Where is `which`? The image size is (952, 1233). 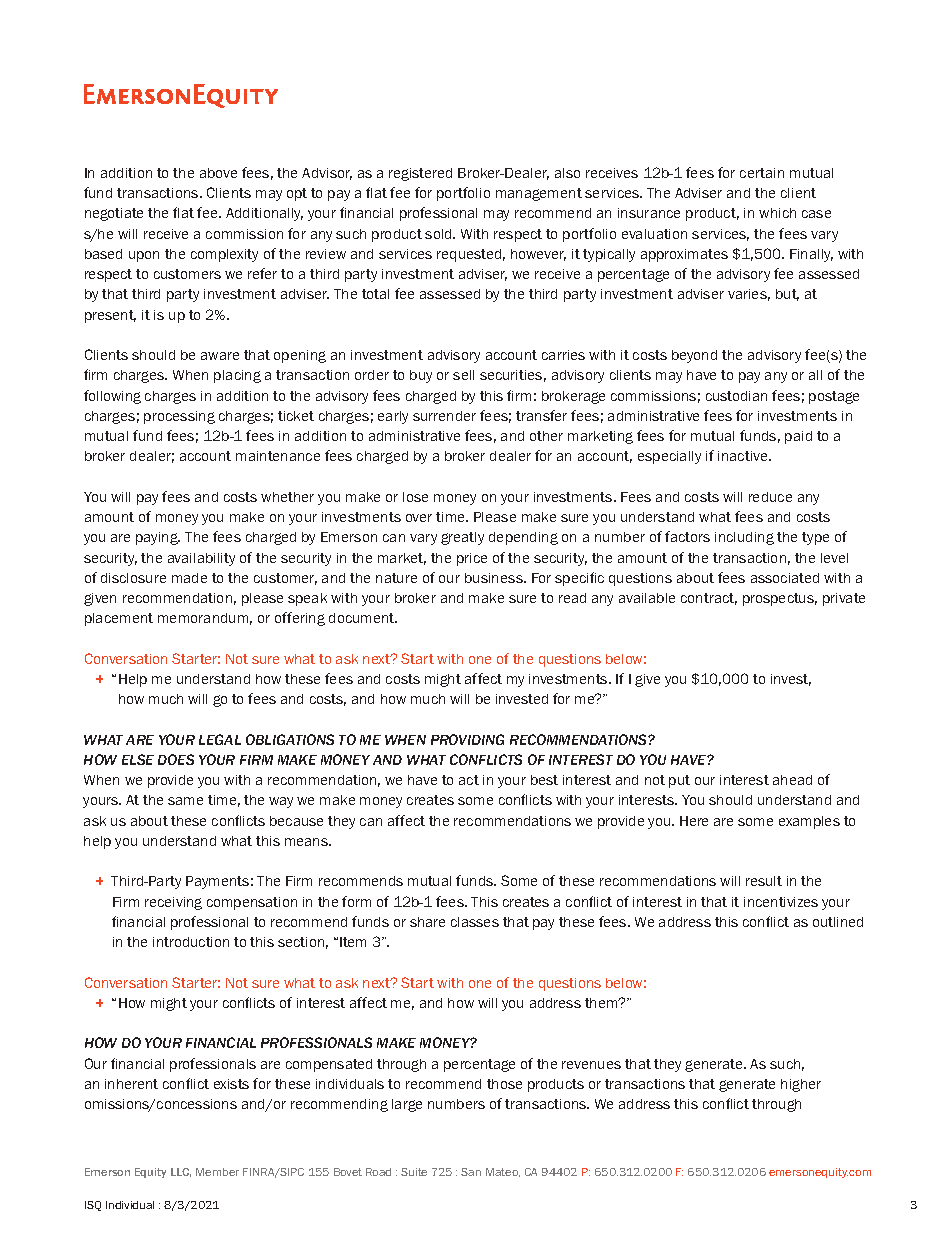 which is located at coordinates (777, 213).
